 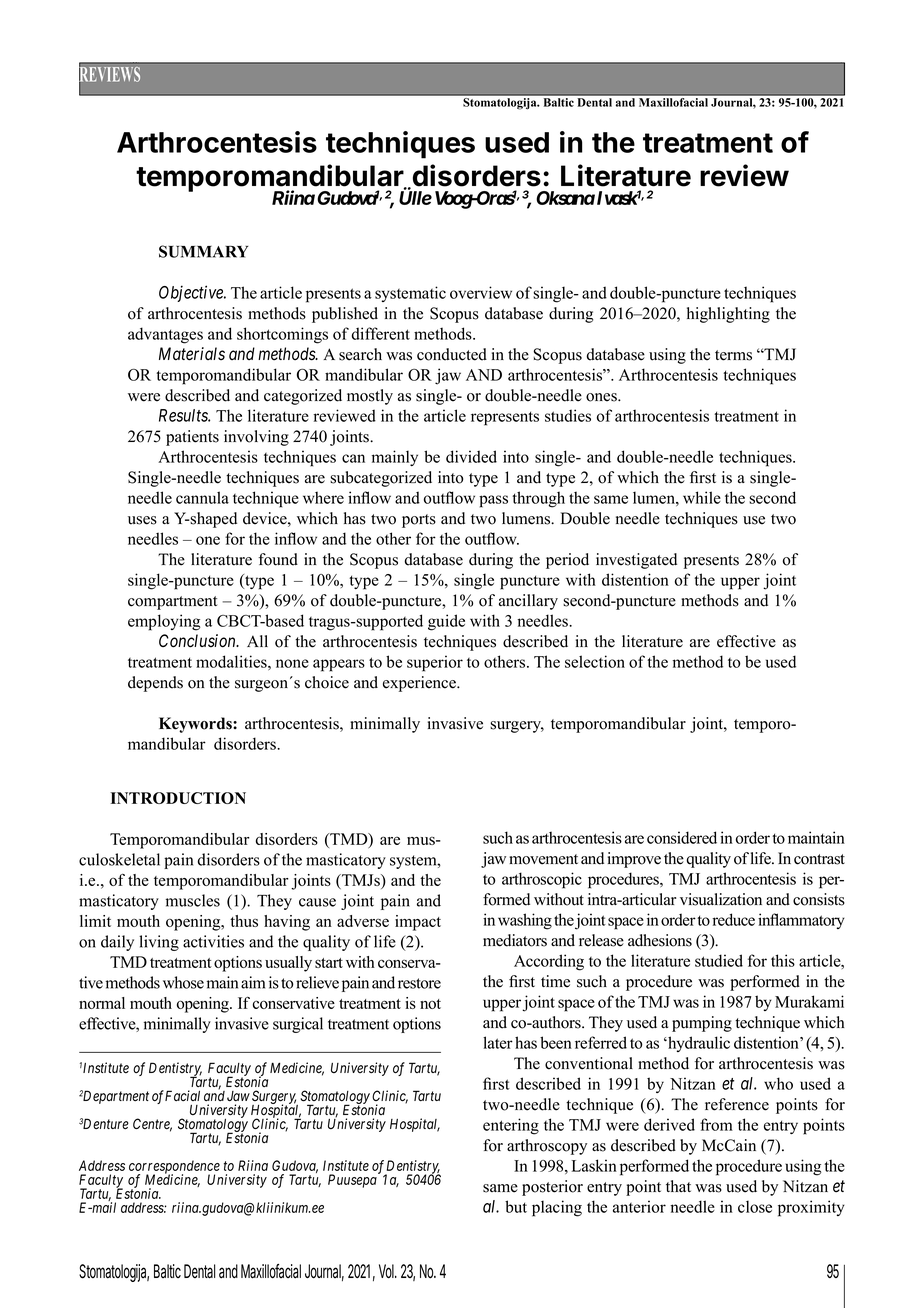 What do you see at coordinates (721, 899) in the image?
I see `visualization` at bounding box center [721, 899].
